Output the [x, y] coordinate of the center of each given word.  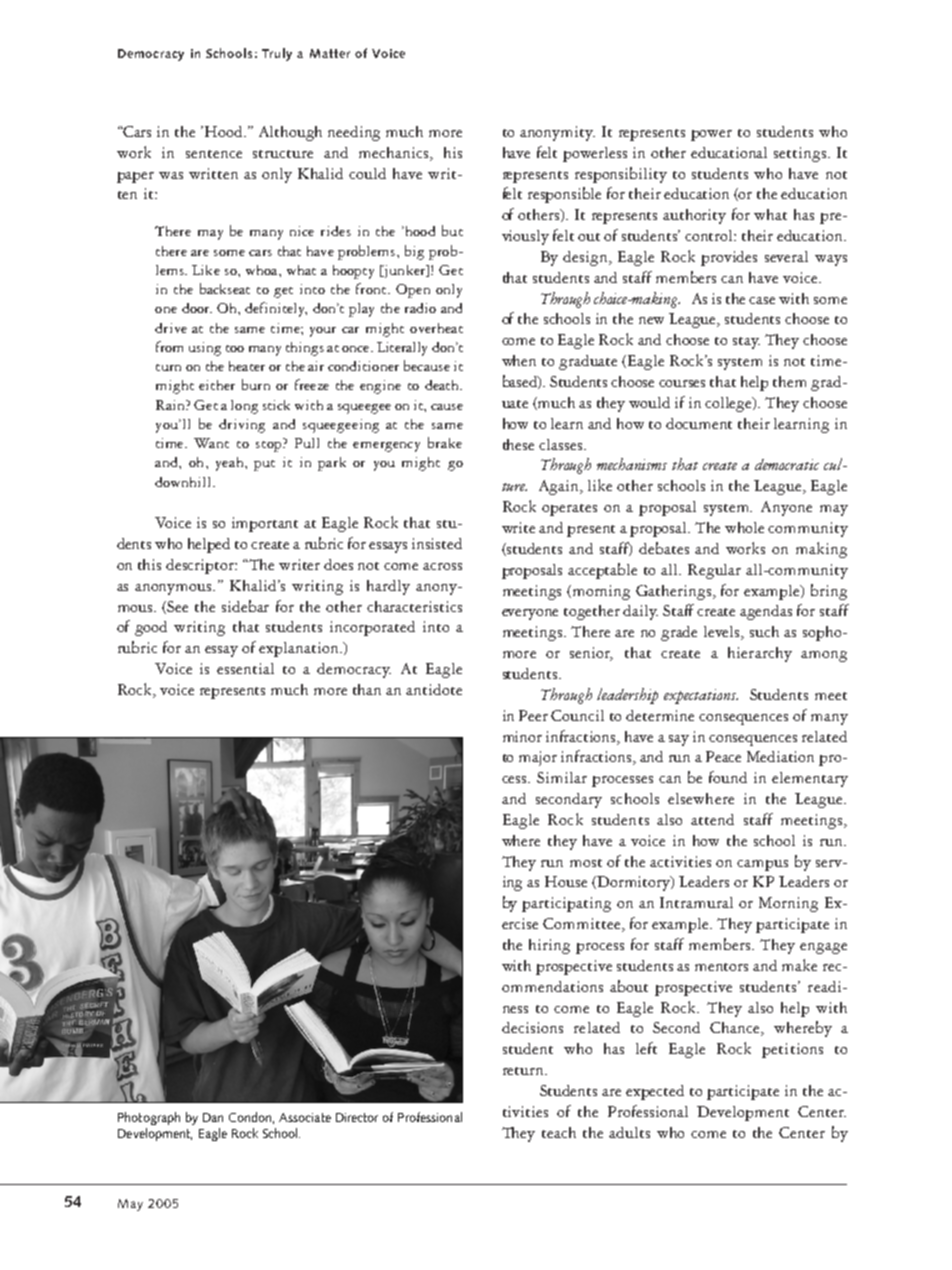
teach [559, 1132]
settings [801, 154]
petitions [792, 1050]
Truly [277, 54]
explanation [300, 649]
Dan [213, 1117]
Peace [723, 756]
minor [522, 736]
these [518, 444]
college [730, 404]
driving [242, 426]
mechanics [395, 152]
